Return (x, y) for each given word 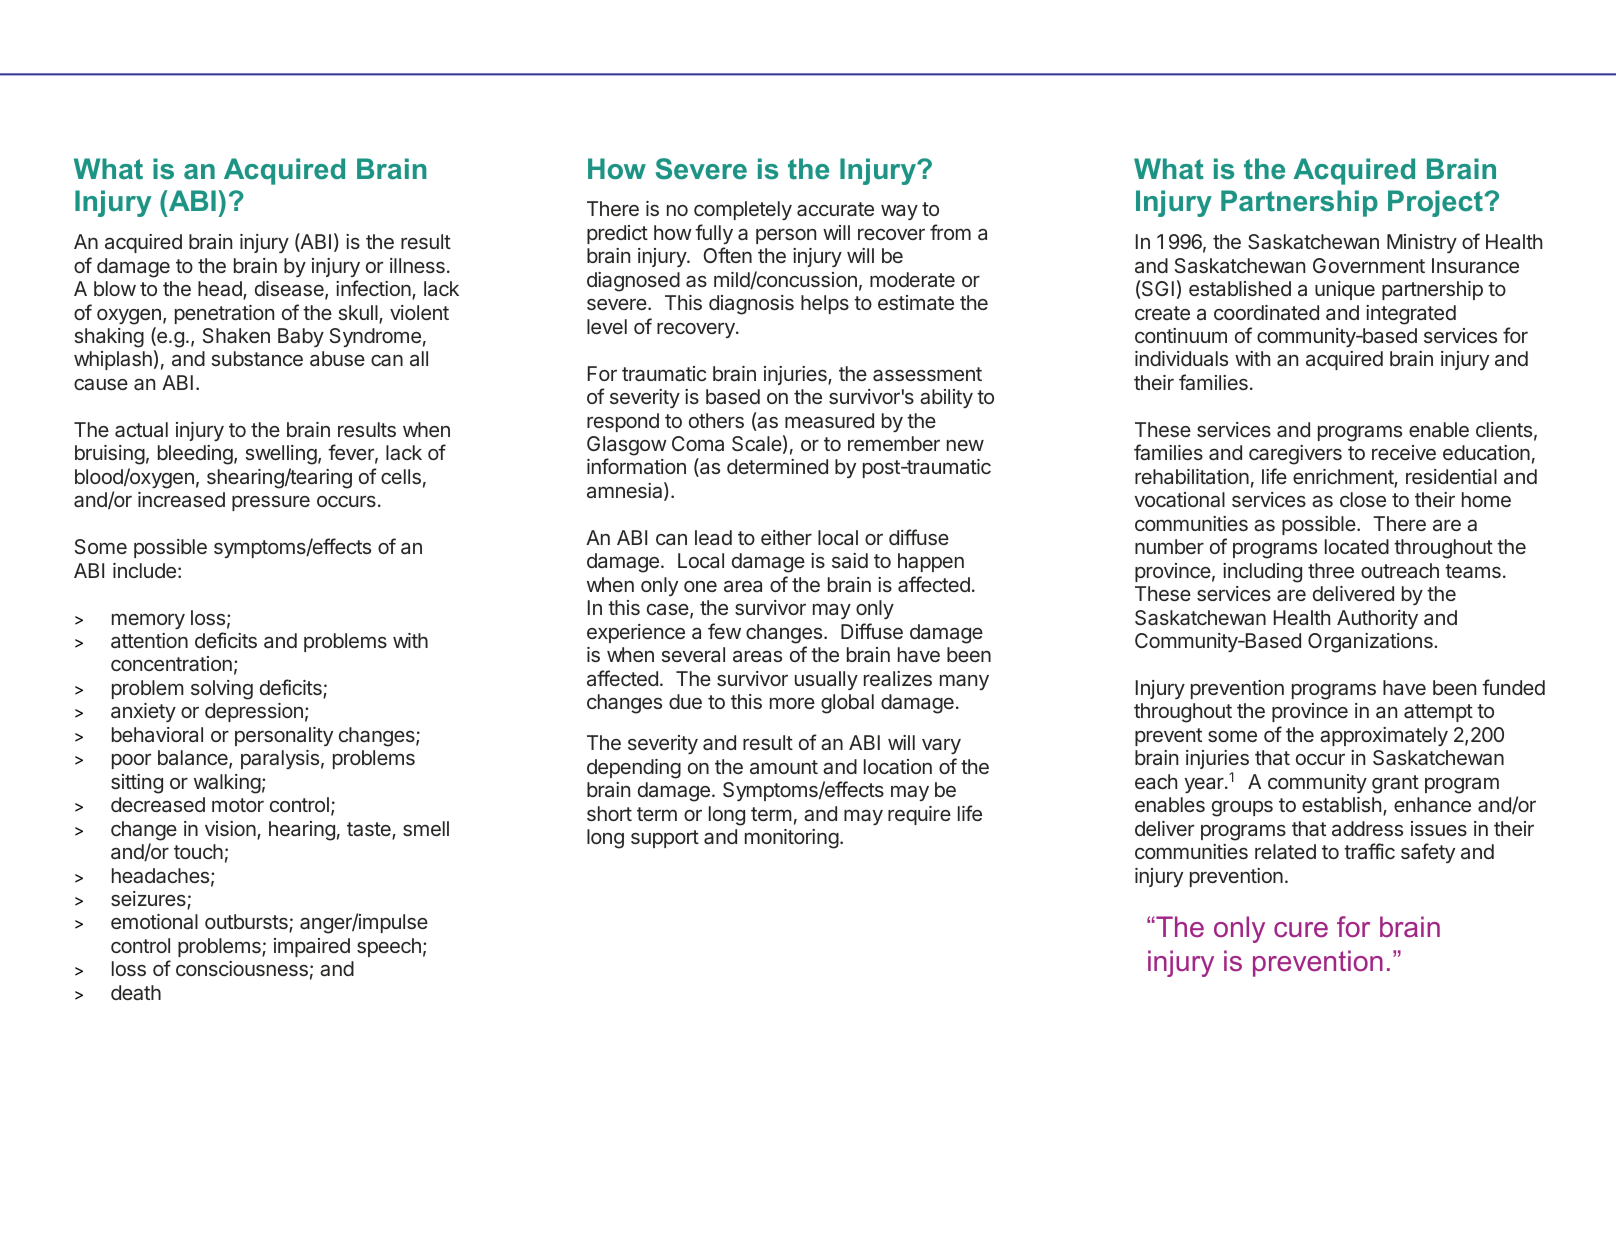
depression (254, 712)
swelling (281, 455)
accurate (835, 209)
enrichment (1344, 478)
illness (417, 265)
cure (1301, 929)
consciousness (242, 968)
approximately (1384, 736)
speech (389, 947)
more (792, 703)
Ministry (1422, 243)
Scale (757, 443)
